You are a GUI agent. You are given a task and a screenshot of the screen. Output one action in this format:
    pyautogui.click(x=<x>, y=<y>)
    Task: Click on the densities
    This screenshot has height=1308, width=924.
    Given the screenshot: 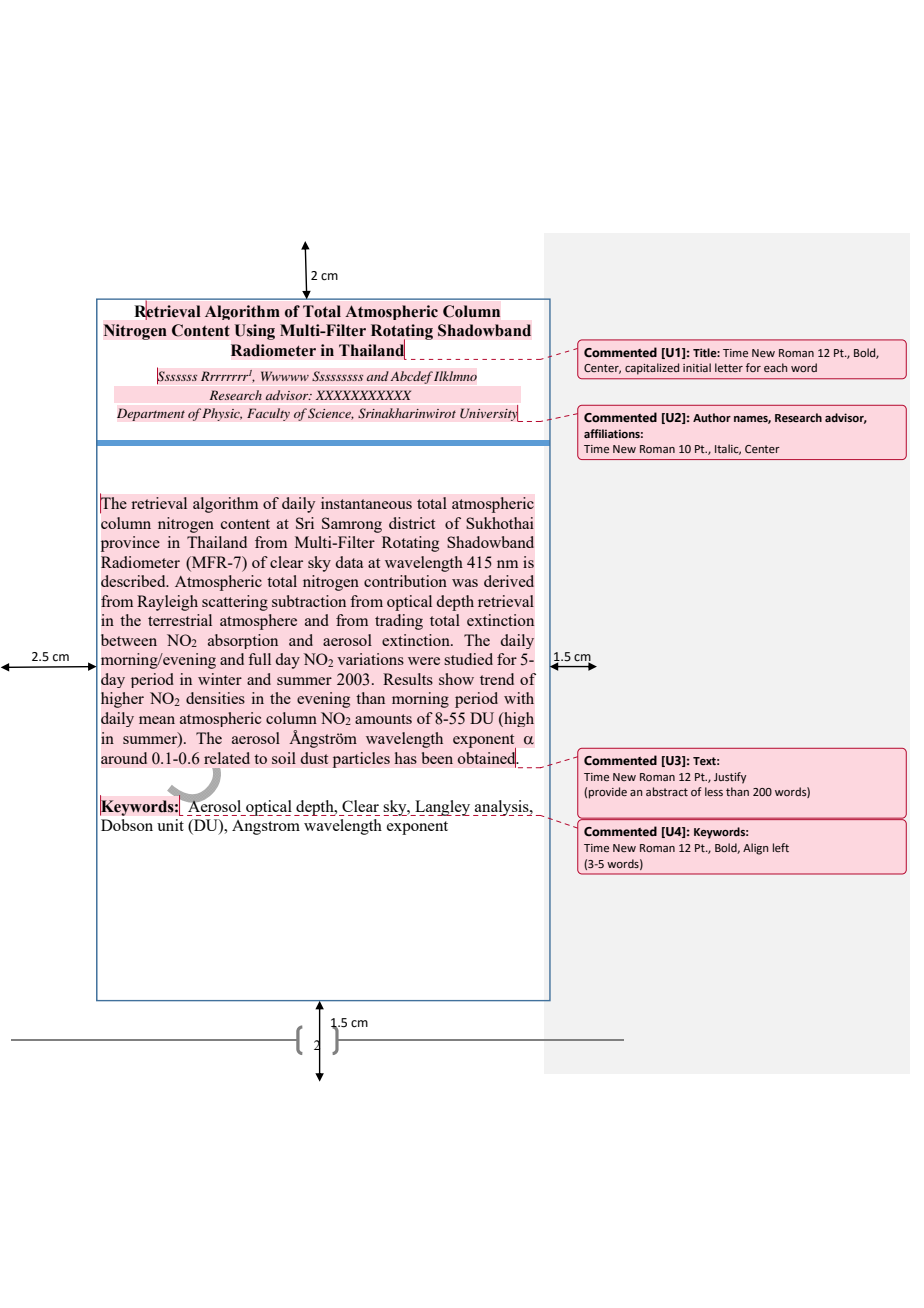 What is the action you would take?
    pyautogui.click(x=215, y=698)
